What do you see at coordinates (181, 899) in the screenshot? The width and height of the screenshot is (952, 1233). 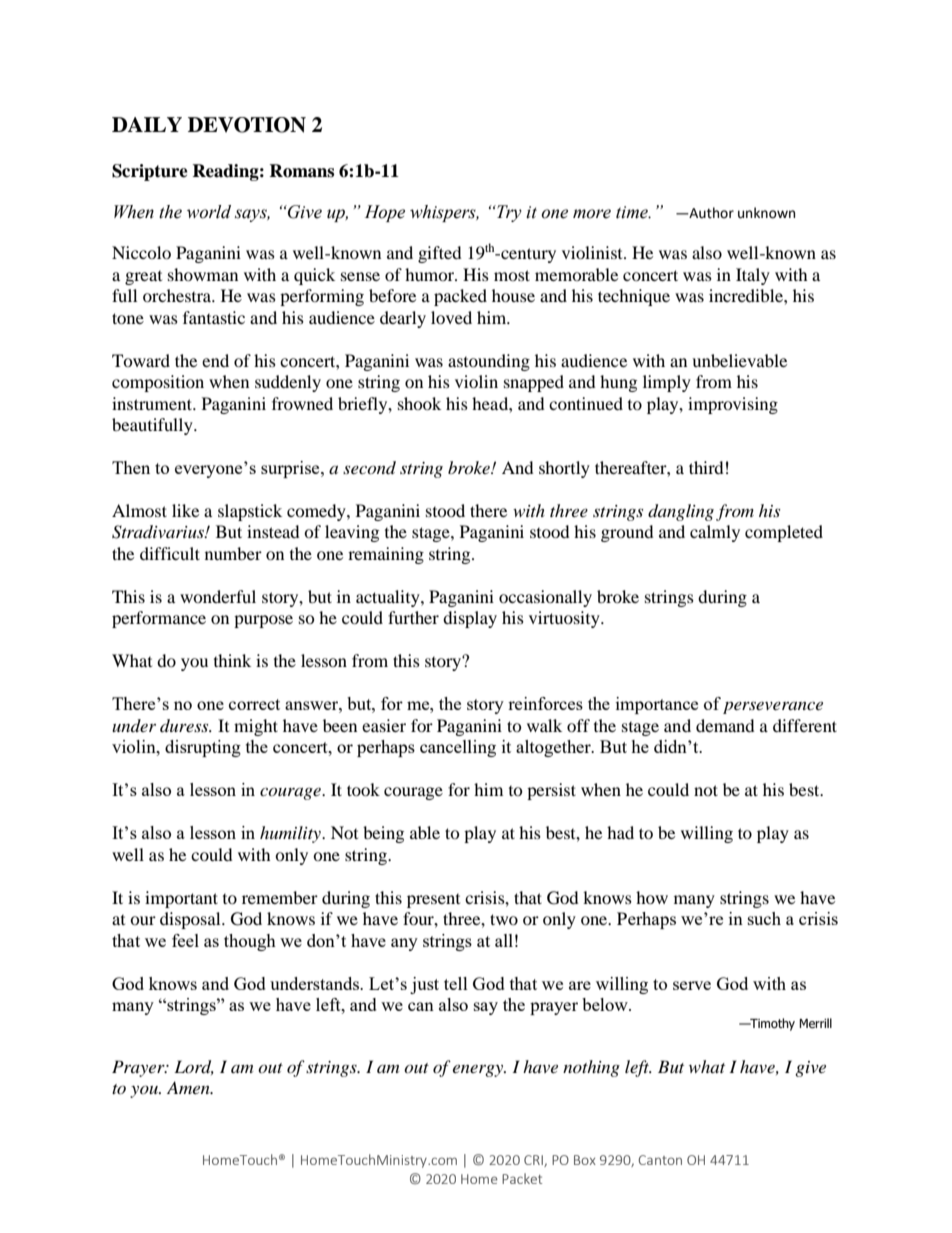 I see `important` at bounding box center [181, 899].
